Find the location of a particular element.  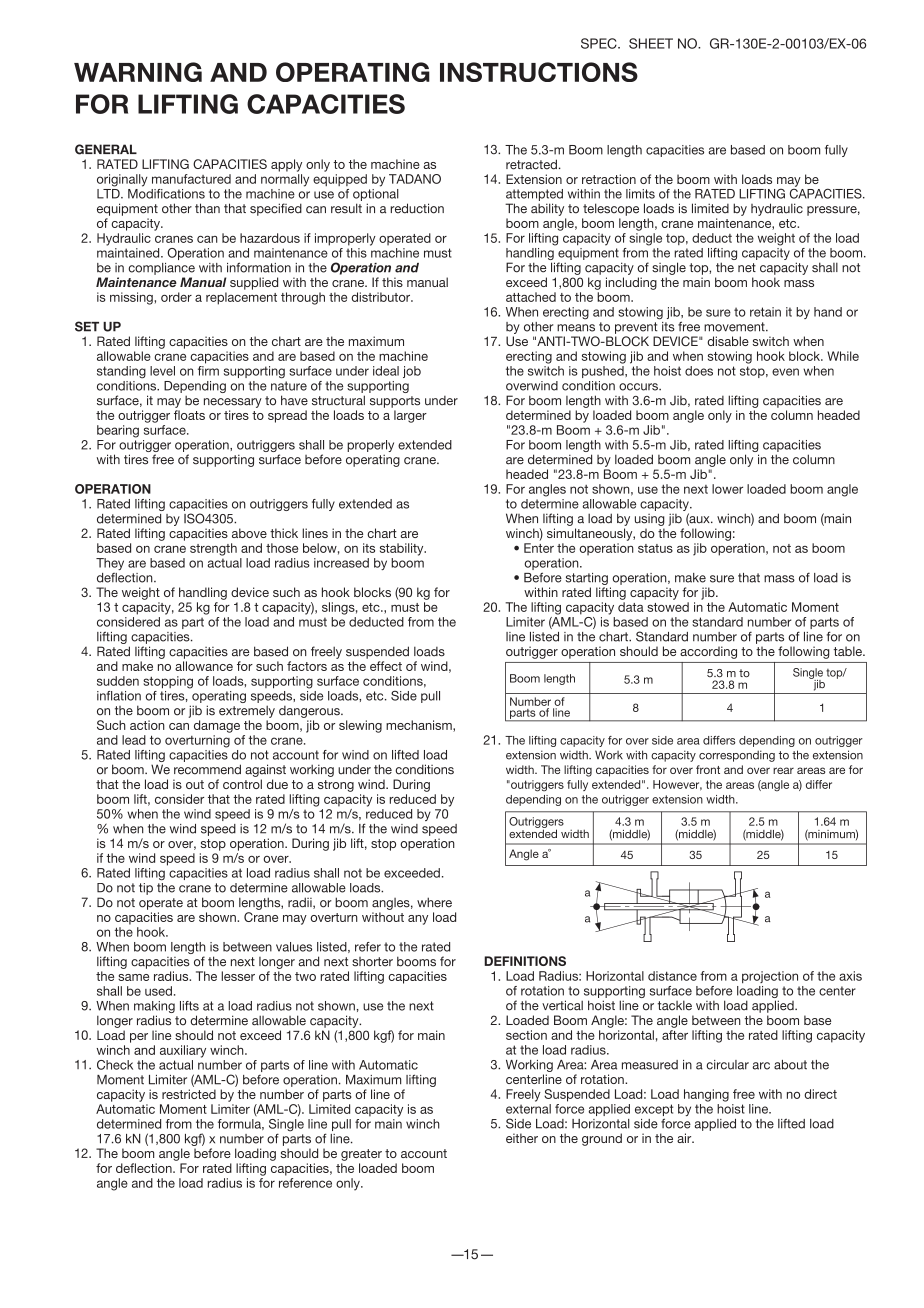

tip is located at coordinates (146, 889).
